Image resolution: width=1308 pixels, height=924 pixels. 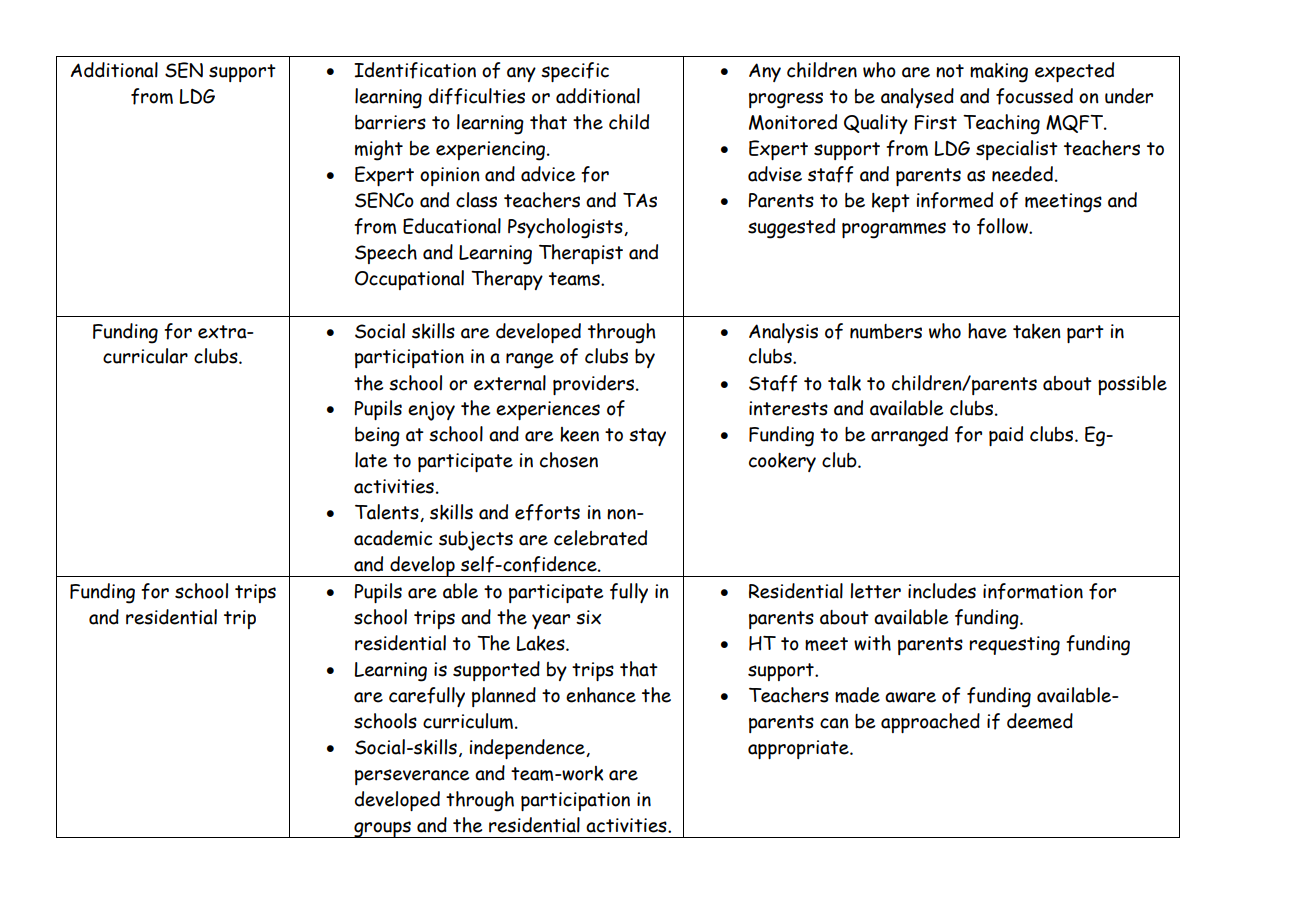 I want to click on Lakes, so click(x=542, y=643).
